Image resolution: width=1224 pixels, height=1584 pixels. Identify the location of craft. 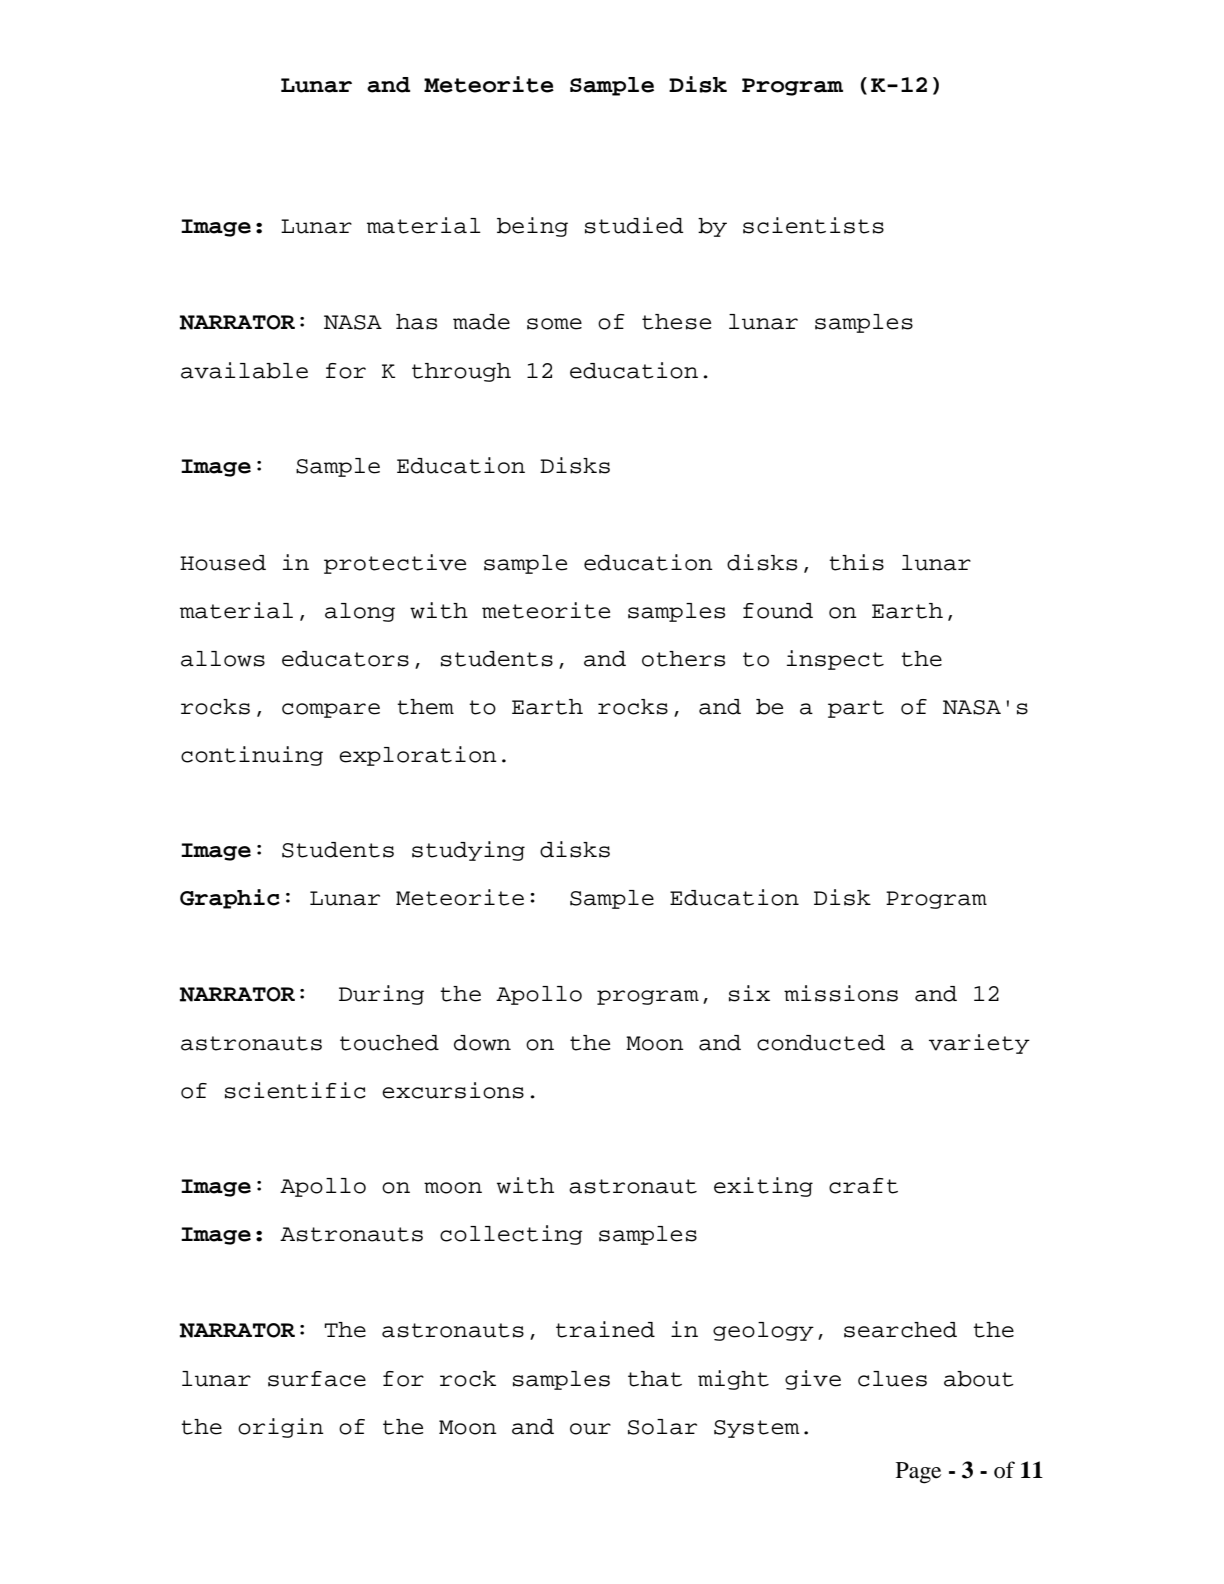
(863, 1186).
